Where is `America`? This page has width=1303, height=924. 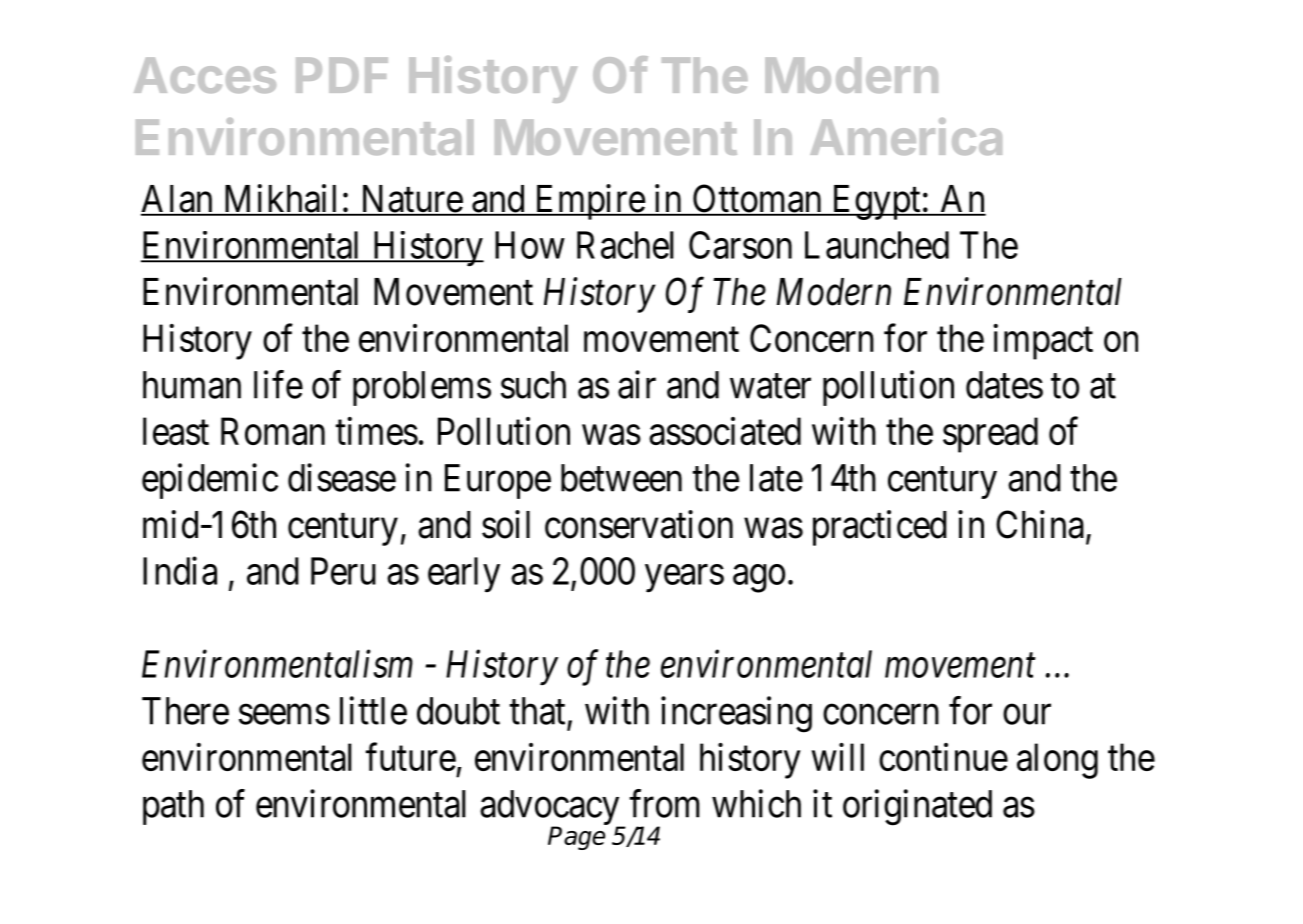 America is located at coordinates (906, 136).
